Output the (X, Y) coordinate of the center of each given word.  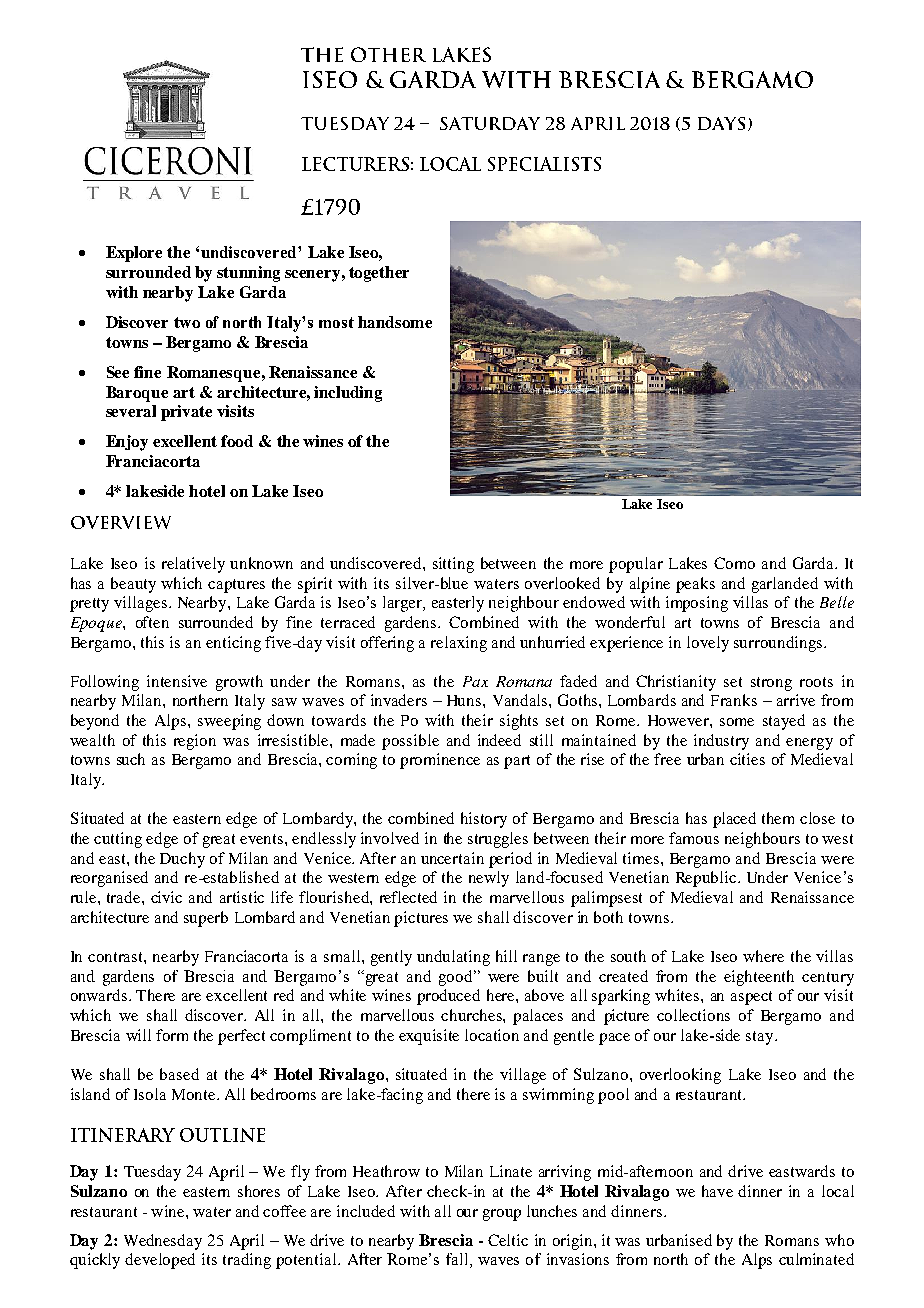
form (172, 1035)
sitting (453, 565)
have (717, 1191)
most (336, 322)
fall (458, 1260)
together (379, 274)
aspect (751, 998)
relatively (193, 565)
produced (448, 997)
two (187, 322)
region (195, 742)
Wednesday (163, 1242)
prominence (440, 761)
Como (734, 563)
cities (747, 759)
